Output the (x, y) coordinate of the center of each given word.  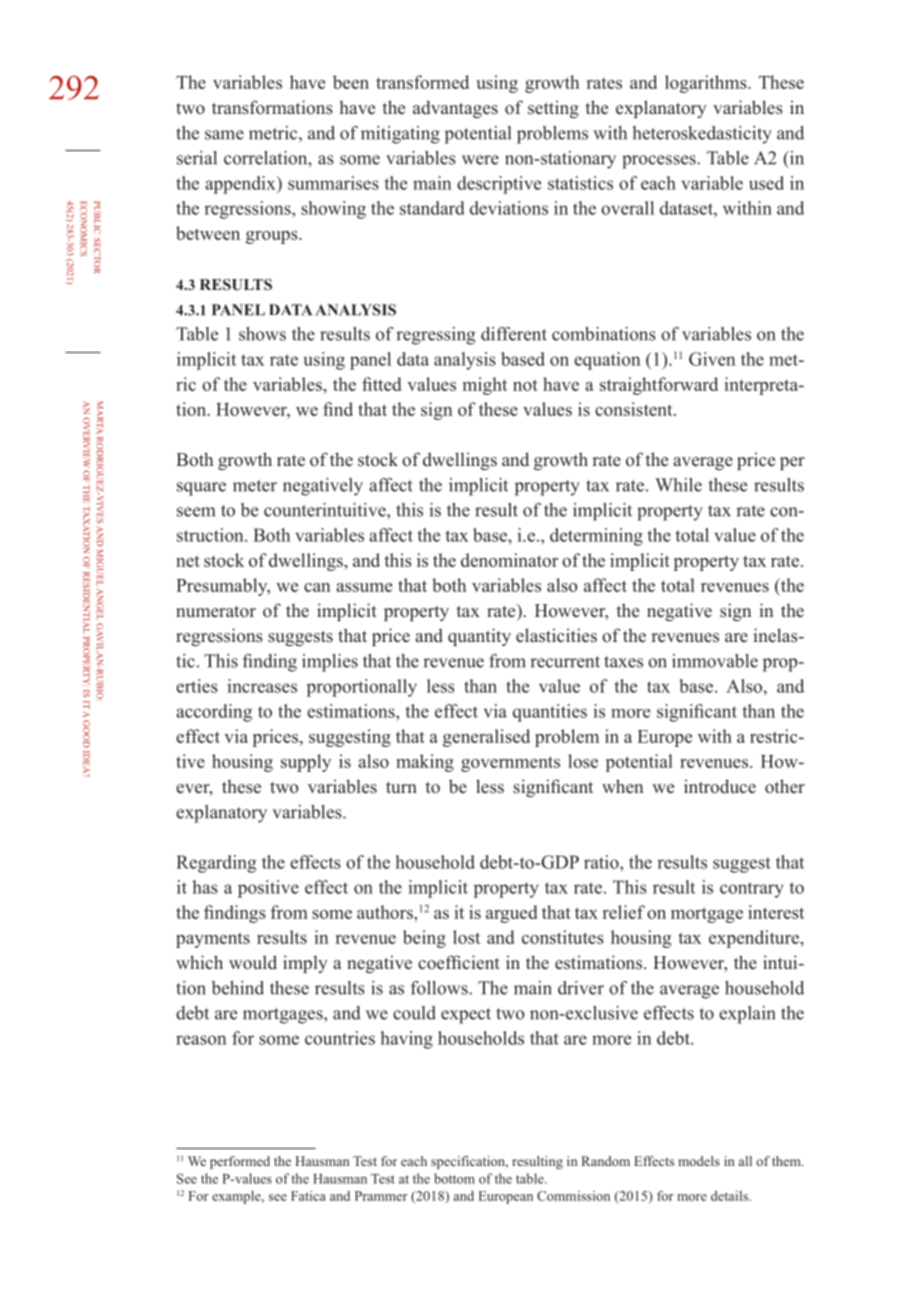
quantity (479, 637)
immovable (715, 661)
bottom (454, 1178)
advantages (455, 109)
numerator (216, 612)
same (224, 135)
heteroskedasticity (702, 135)
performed (240, 1162)
